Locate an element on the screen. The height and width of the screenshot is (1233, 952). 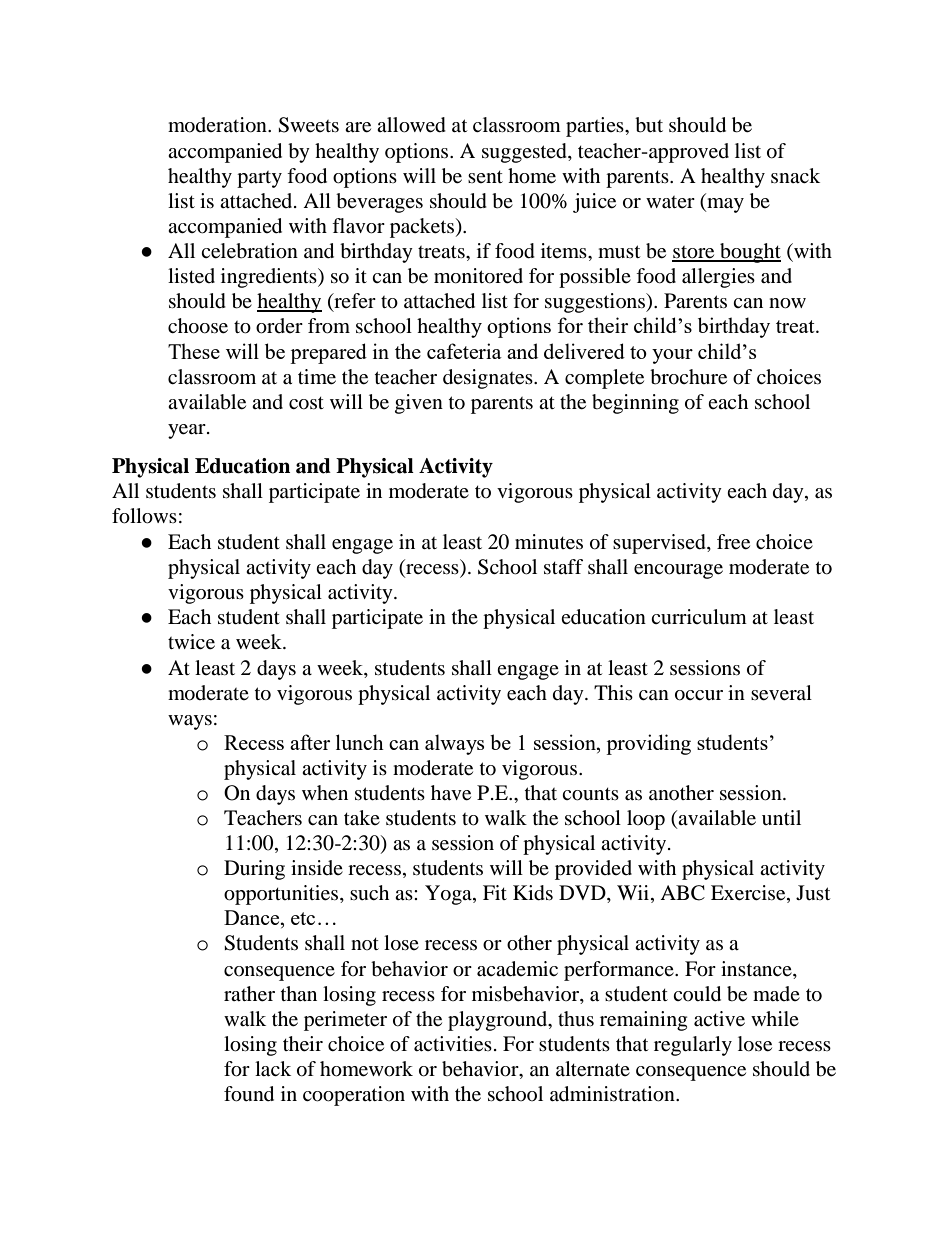
activities is located at coordinates (453, 1044).
